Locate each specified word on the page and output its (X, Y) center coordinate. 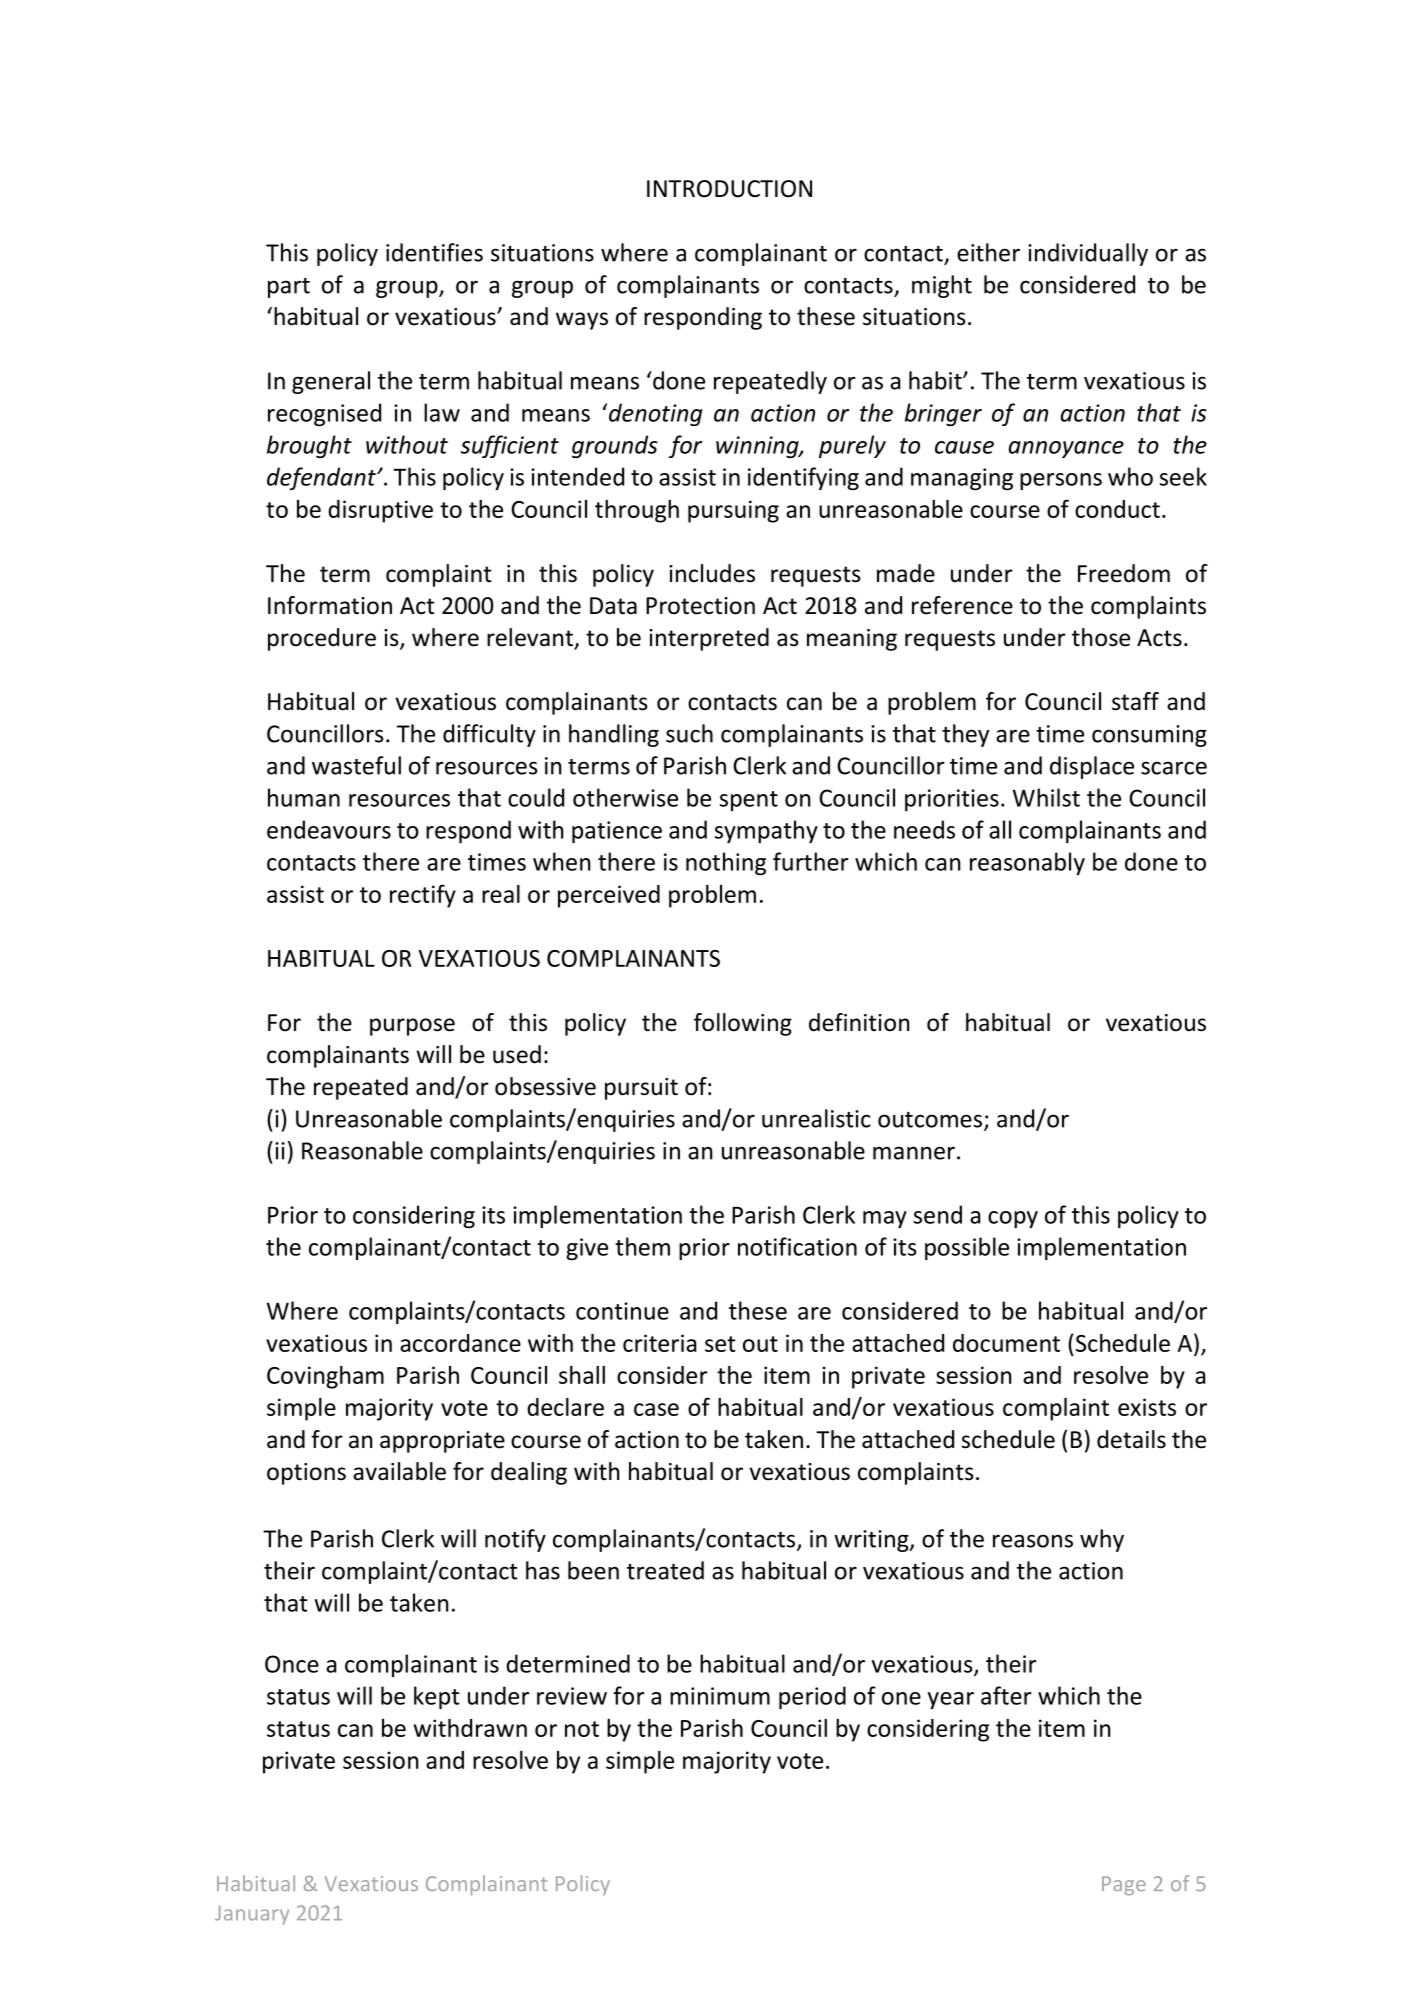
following (743, 1024)
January (252, 1915)
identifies (434, 252)
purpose (412, 1027)
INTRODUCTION (729, 189)
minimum (720, 1696)
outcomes (930, 1120)
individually (1088, 254)
